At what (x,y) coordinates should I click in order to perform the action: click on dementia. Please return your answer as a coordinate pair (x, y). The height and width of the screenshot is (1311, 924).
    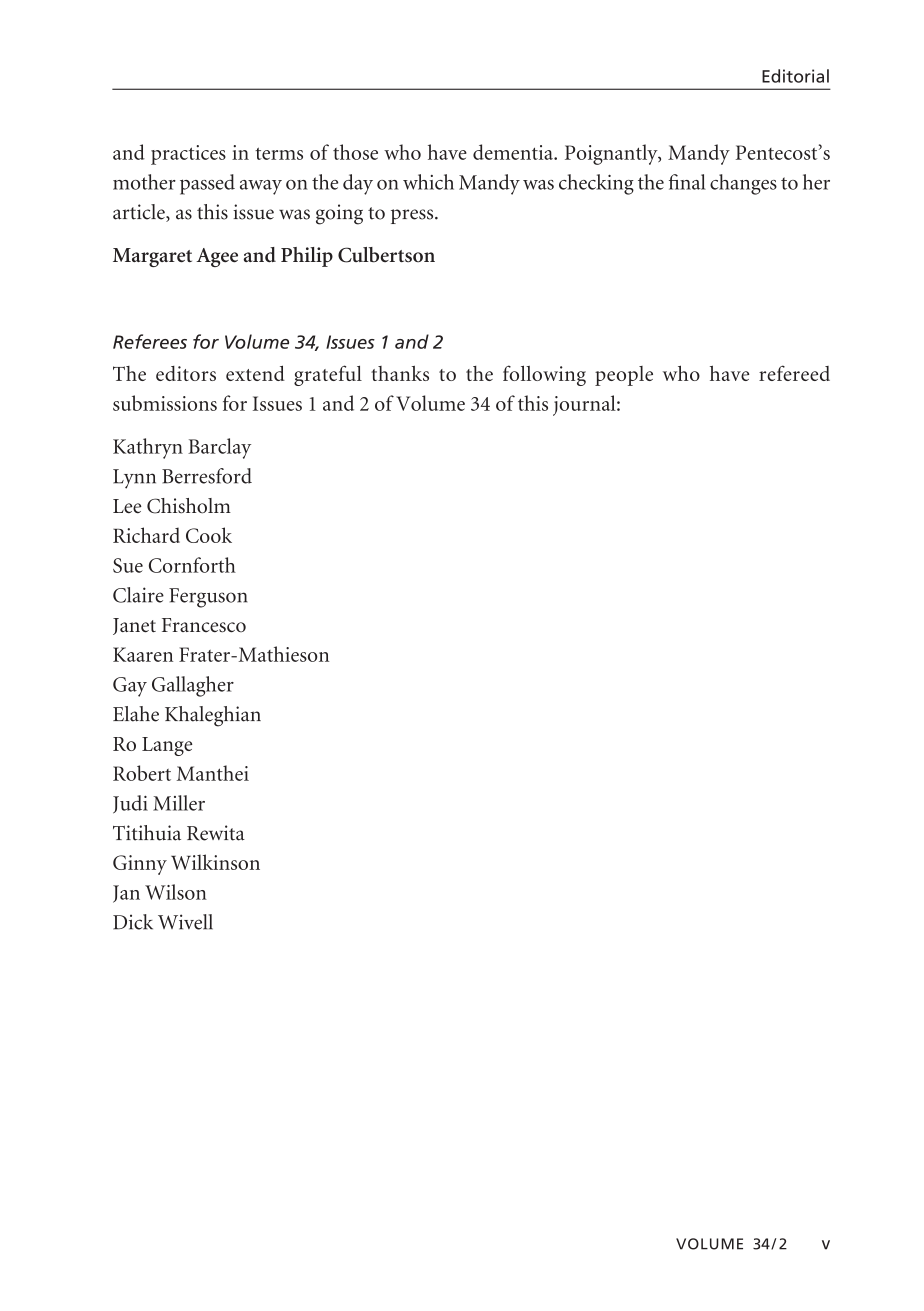
    Looking at the image, I should click on (514, 152).
